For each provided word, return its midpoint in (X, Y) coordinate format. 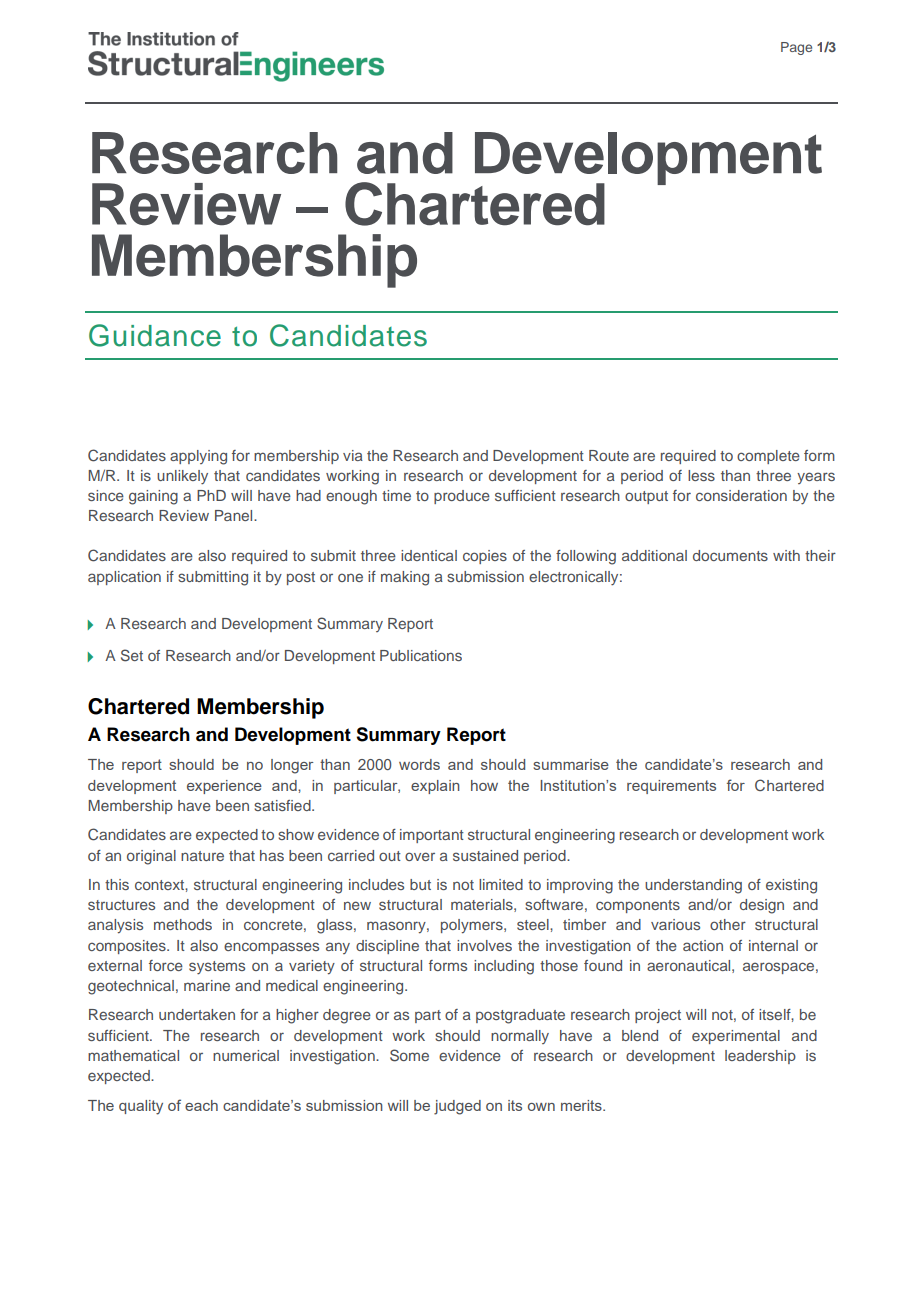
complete (768, 457)
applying (198, 457)
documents (730, 555)
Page (796, 48)
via (353, 455)
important (432, 836)
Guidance (155, 335)
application (124, 578)
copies (485, 557)
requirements (671, 787)
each (201, 1105)
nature (202, 856)
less (701, 475)
